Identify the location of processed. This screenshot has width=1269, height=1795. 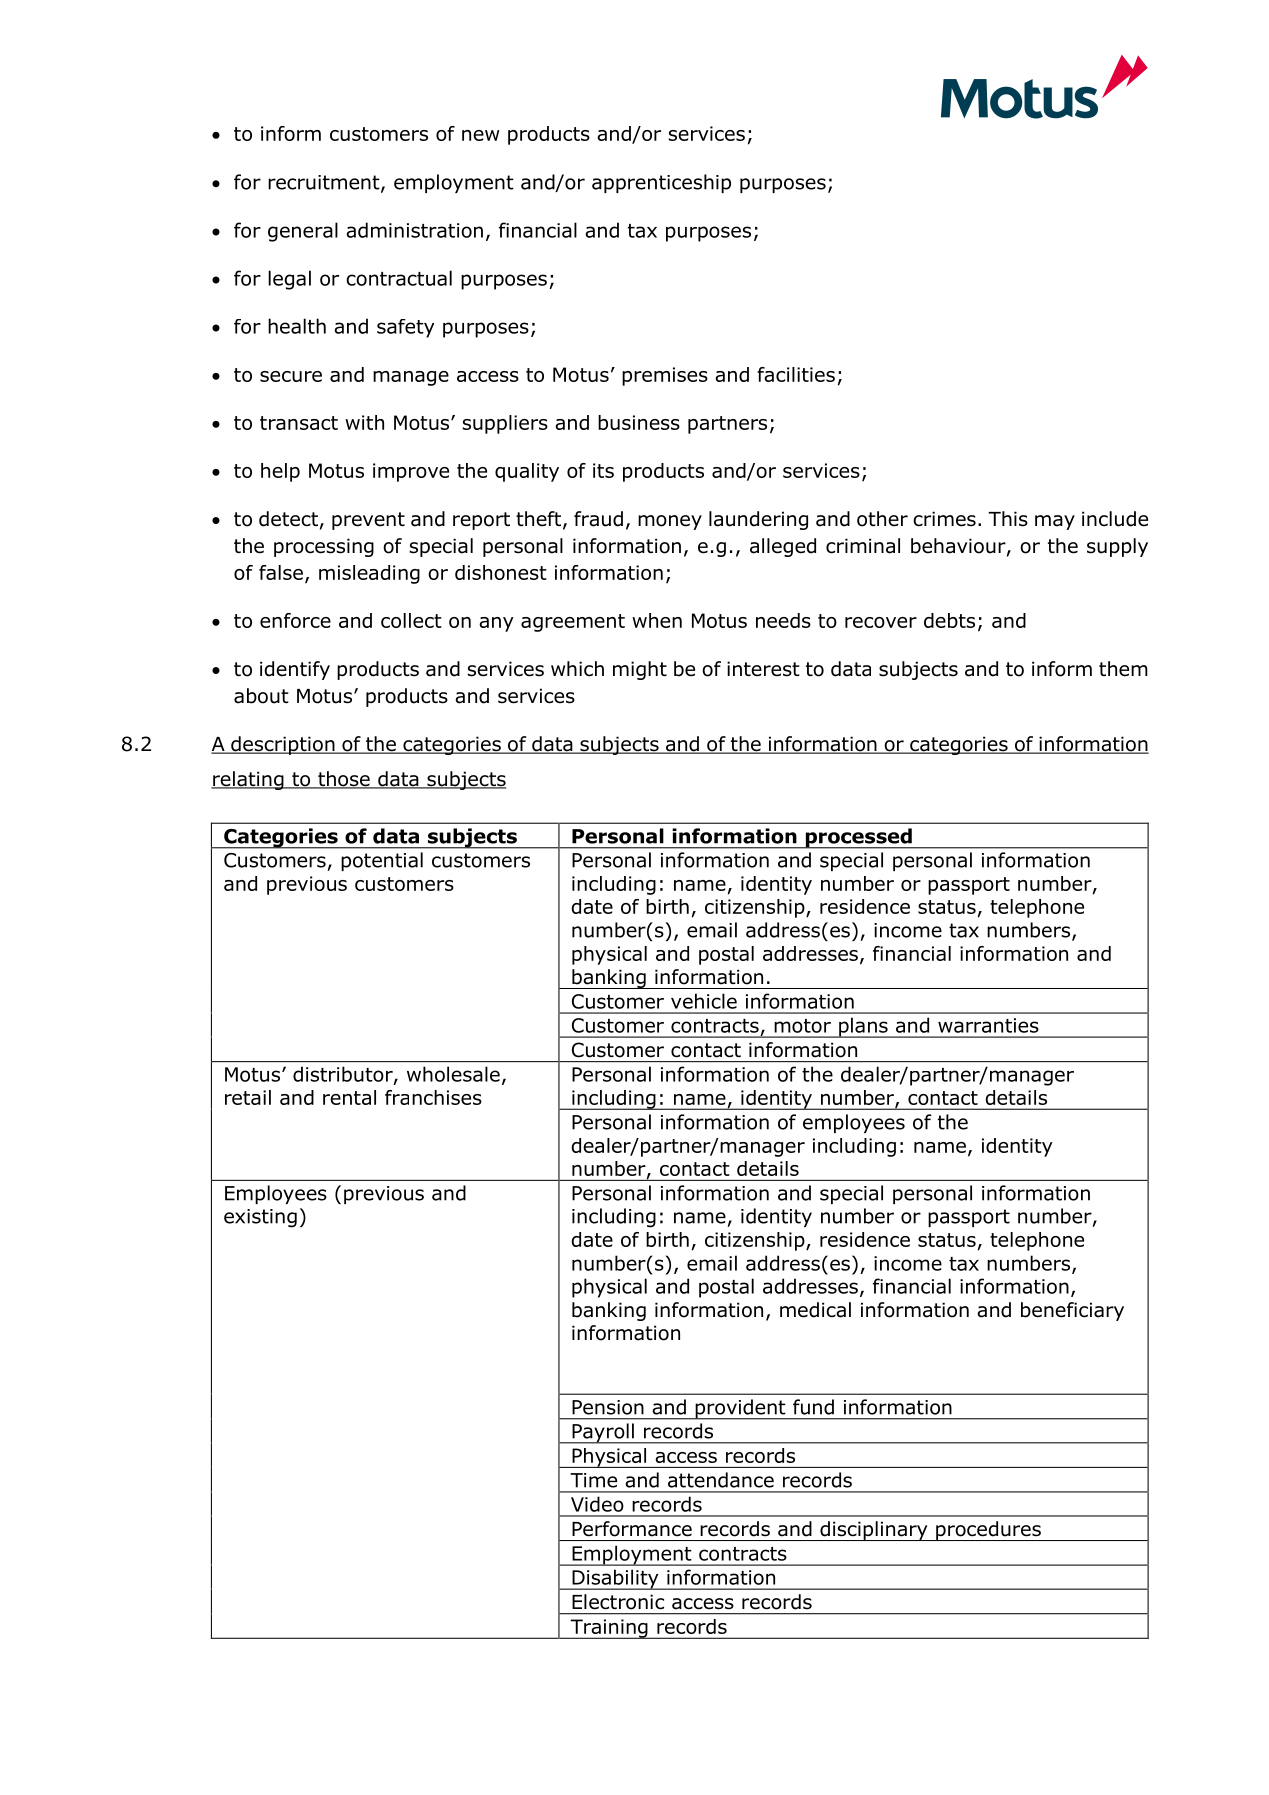
(858, 838).
